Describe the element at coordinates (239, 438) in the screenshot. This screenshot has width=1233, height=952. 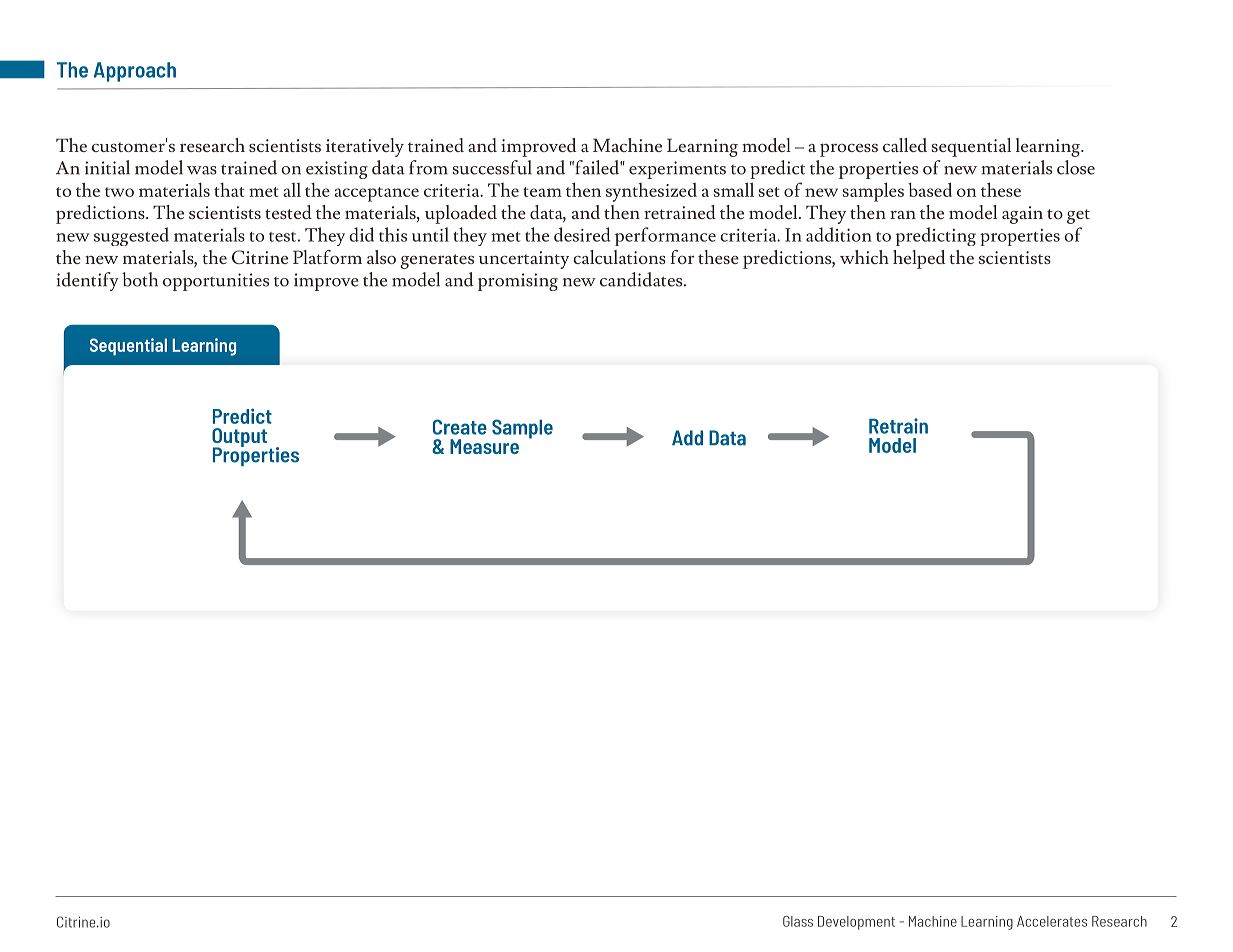
I see `Output` at that location.
